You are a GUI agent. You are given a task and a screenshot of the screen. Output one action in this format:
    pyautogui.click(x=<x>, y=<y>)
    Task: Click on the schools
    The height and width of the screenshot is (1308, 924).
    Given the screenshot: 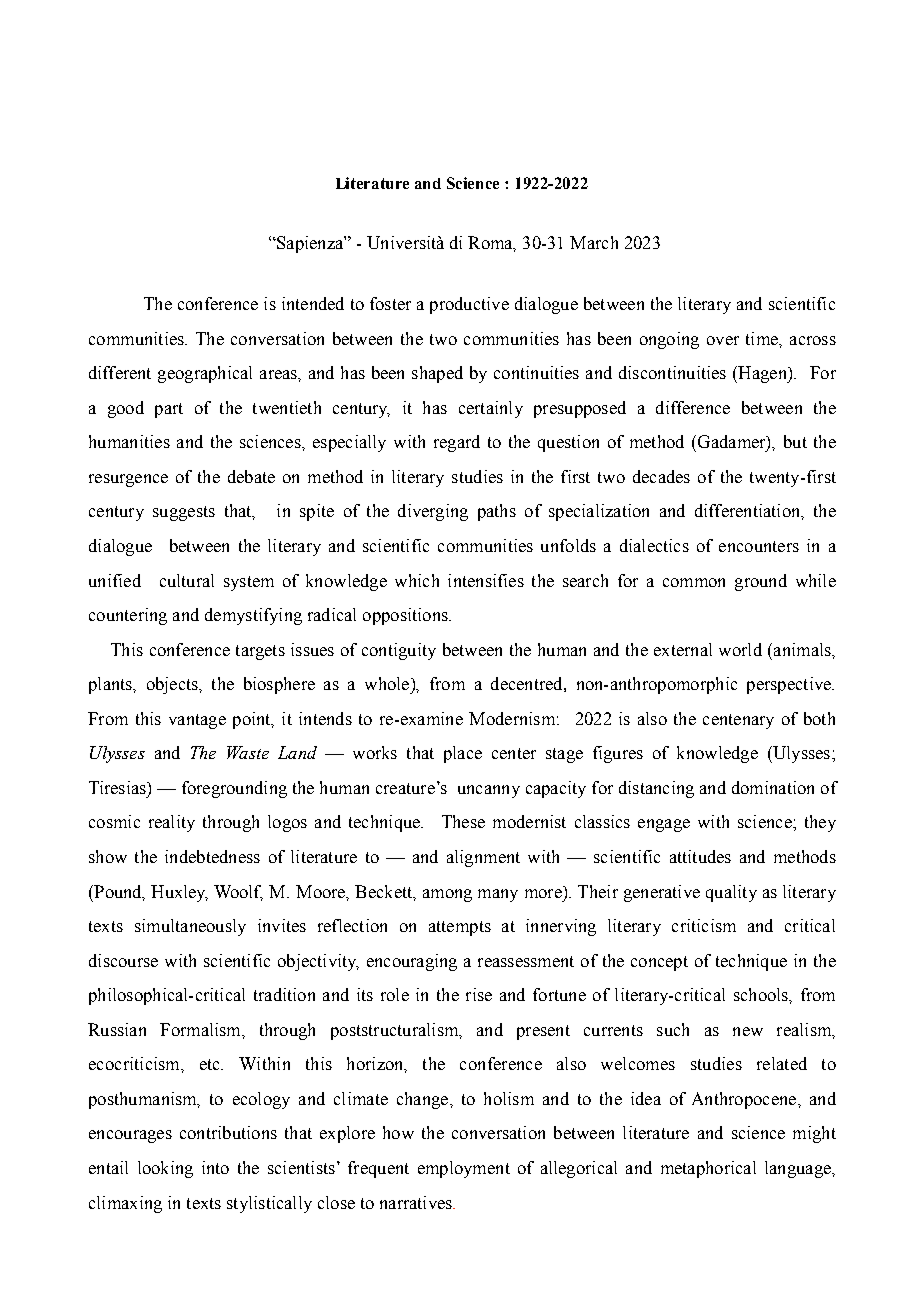 What is the action you would take?
    pyautogui.click(x=762, y=994)
